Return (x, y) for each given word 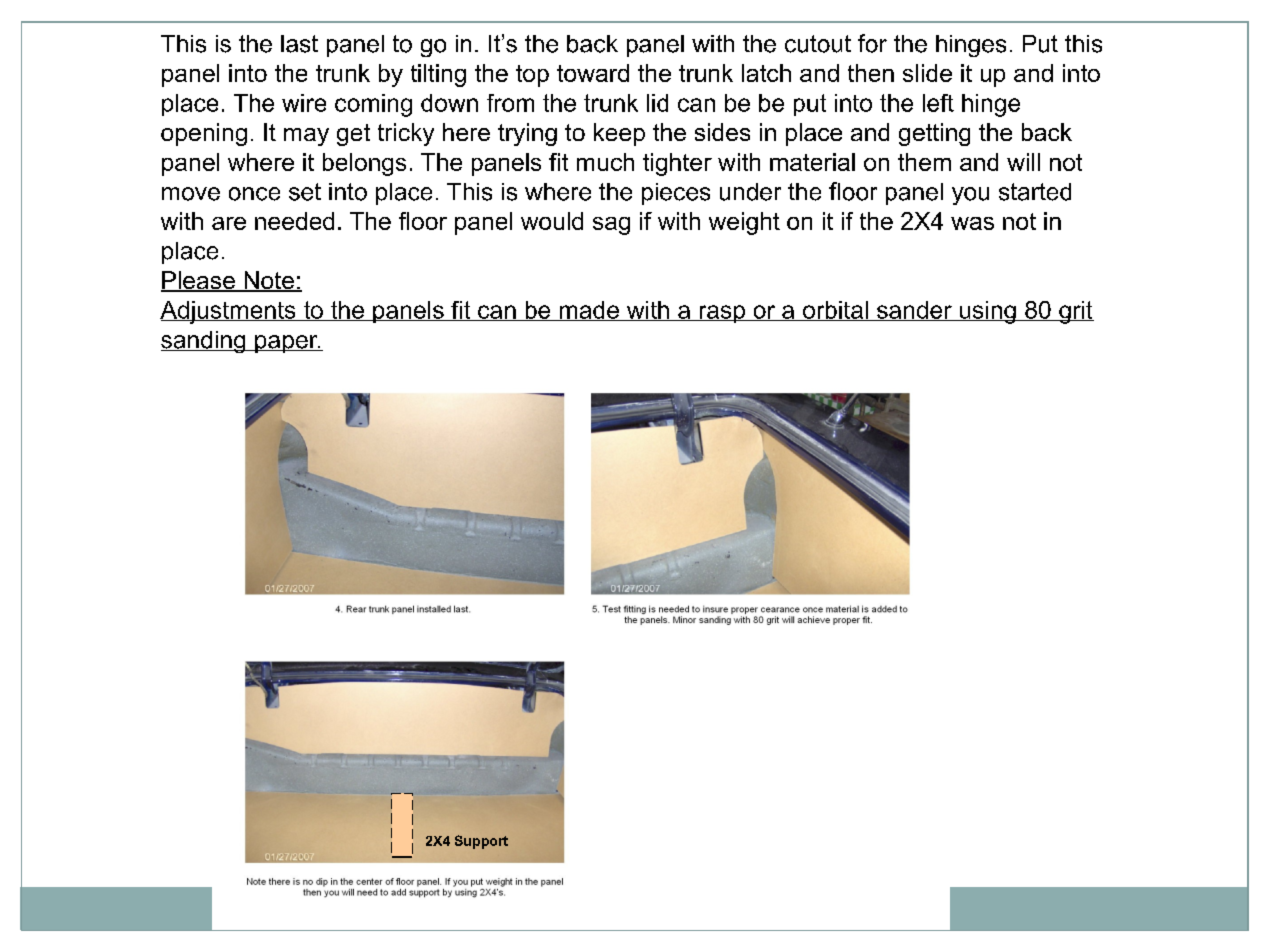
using (988, 312)
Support (481, 842)
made (589, 311)
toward (593, 73)
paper (286, 344)
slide (927, 73)
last (299, 44)
